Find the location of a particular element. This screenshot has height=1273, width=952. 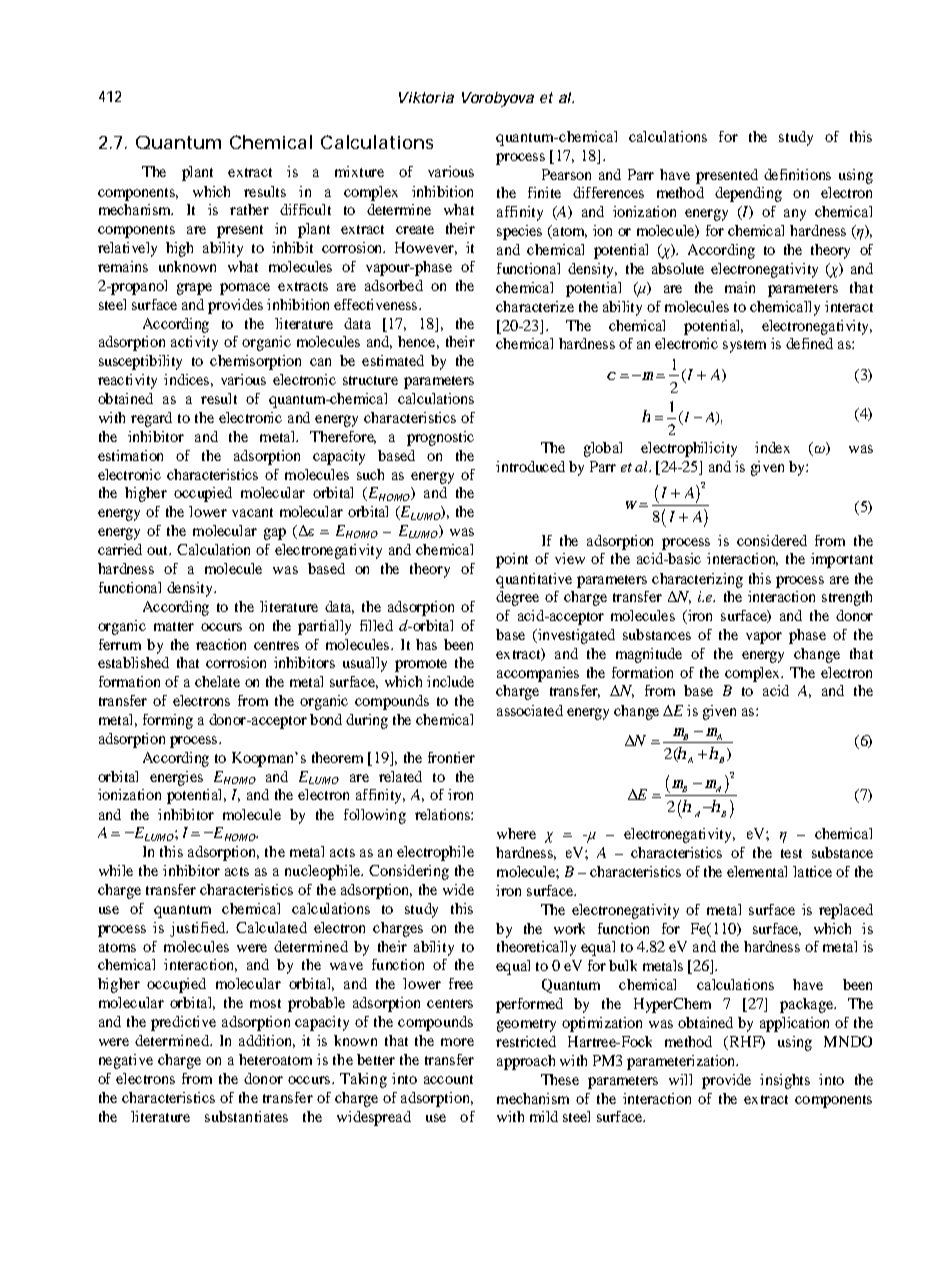

substantiates is located at coordinates (246, 1116).
